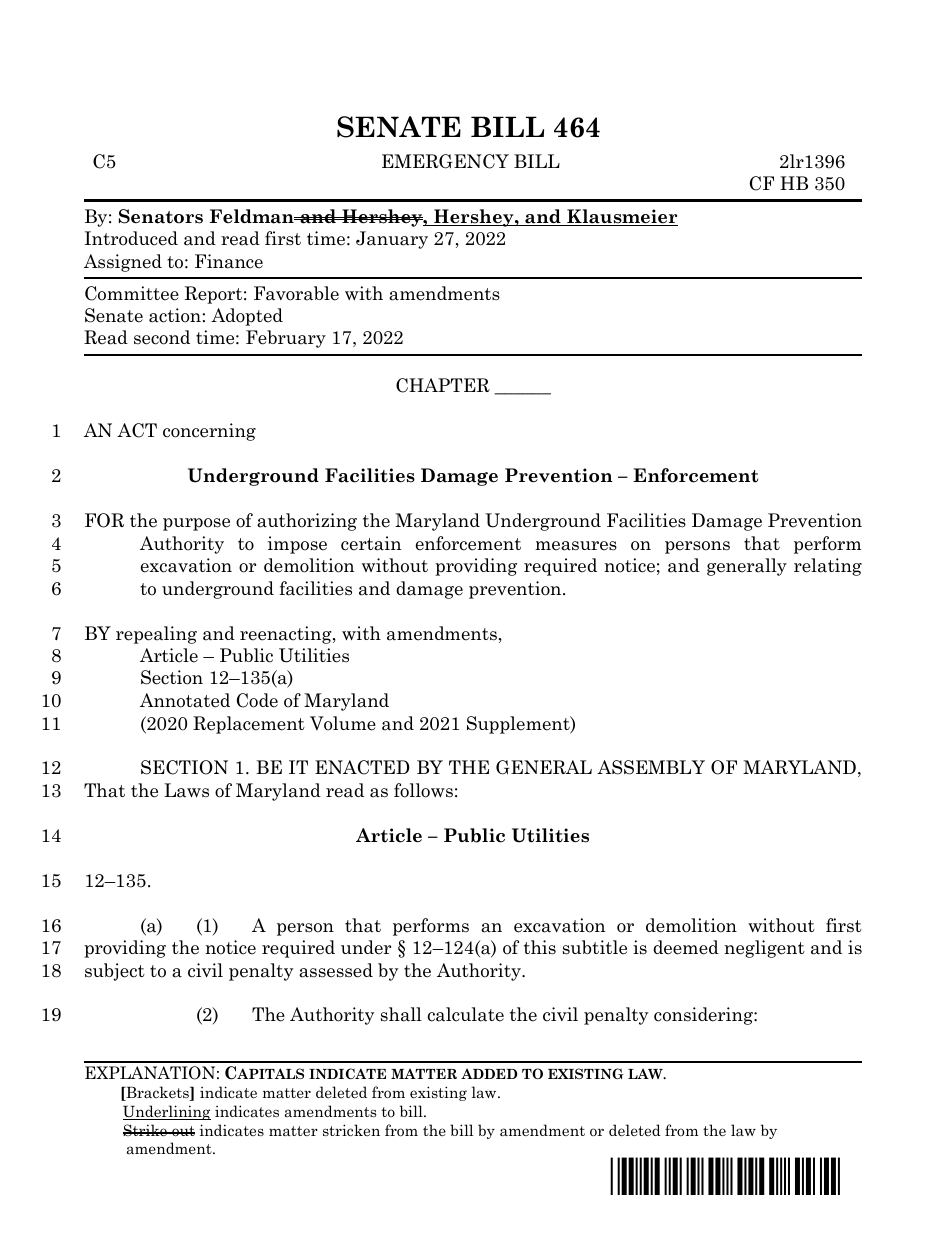  Describe the element at coordinates (704, 1016) in the screenshot. I see `considering` at that location.
